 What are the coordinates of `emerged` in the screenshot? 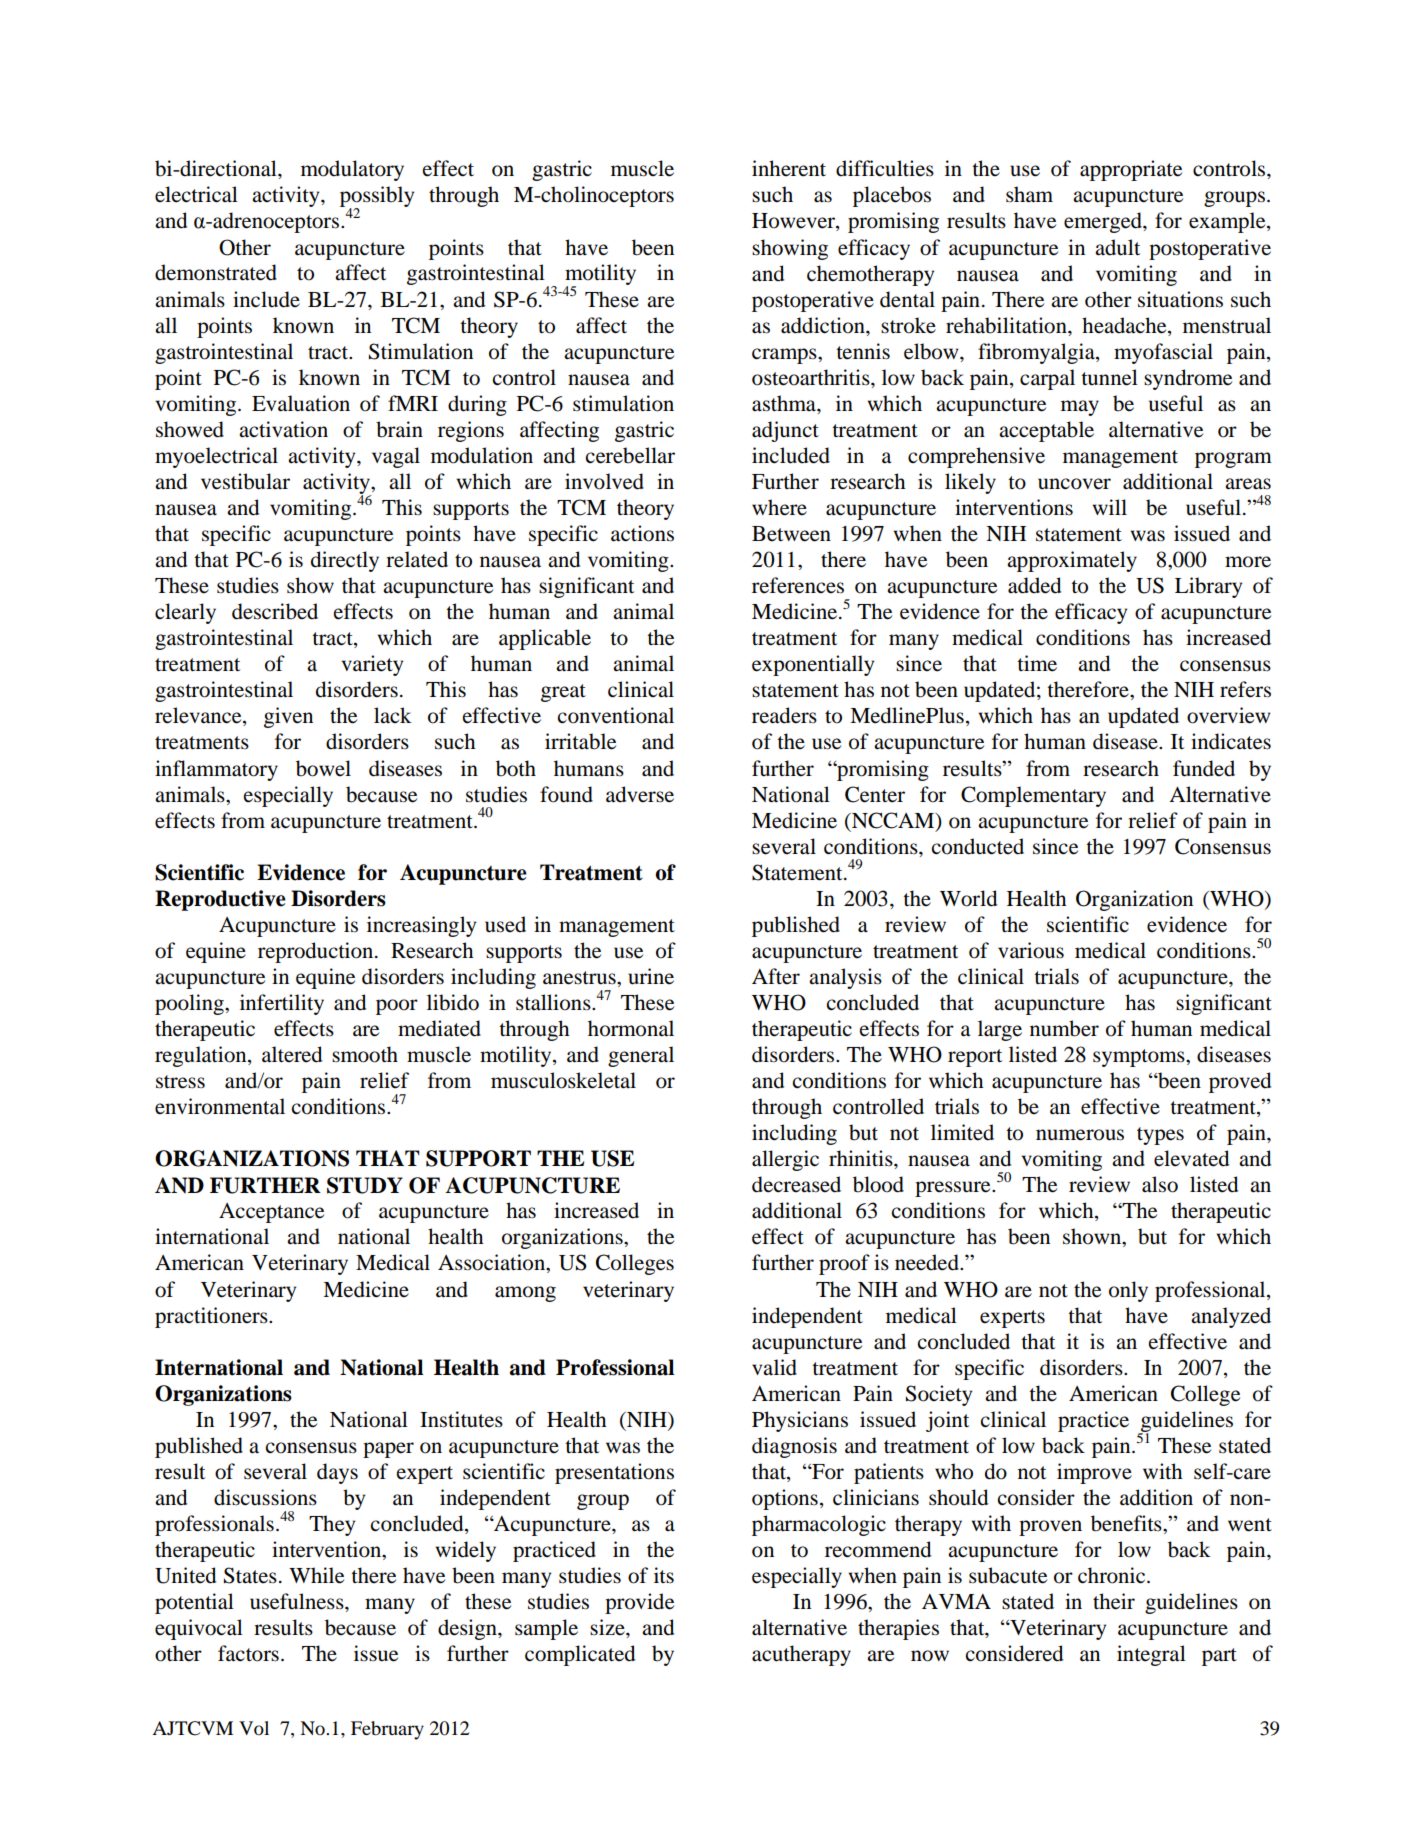 It's located at (1104, 222).
